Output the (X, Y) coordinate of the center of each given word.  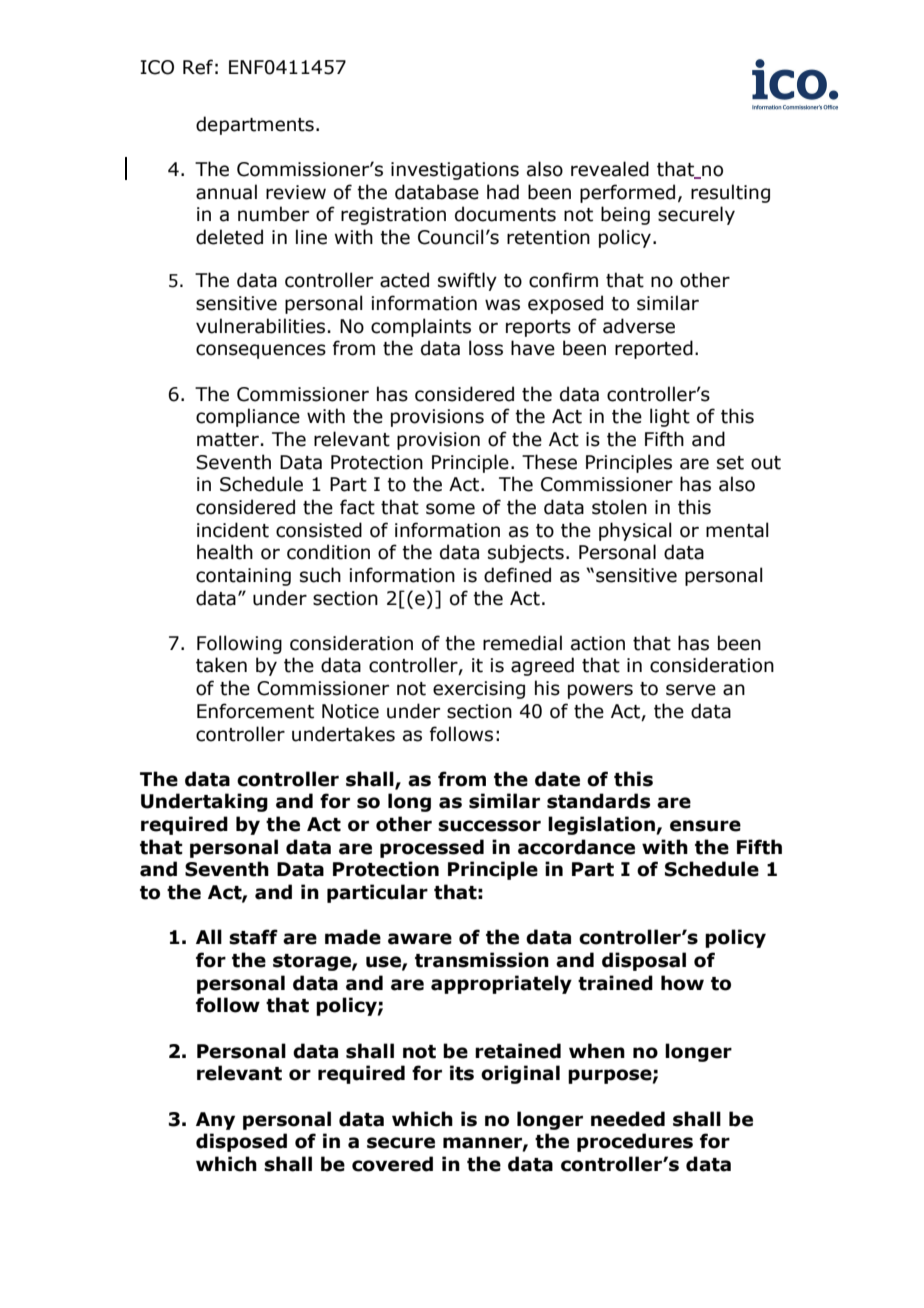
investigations (455, 171)
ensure (705, 826)
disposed (241, 1142)
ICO (157, 67)
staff (253, 937)
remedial (522, 643)
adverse (639, 326)
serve (691, 690)
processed (432, 848)
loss (486, 348)
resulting (730, 193)
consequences (261, 351)
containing (243, 577)
